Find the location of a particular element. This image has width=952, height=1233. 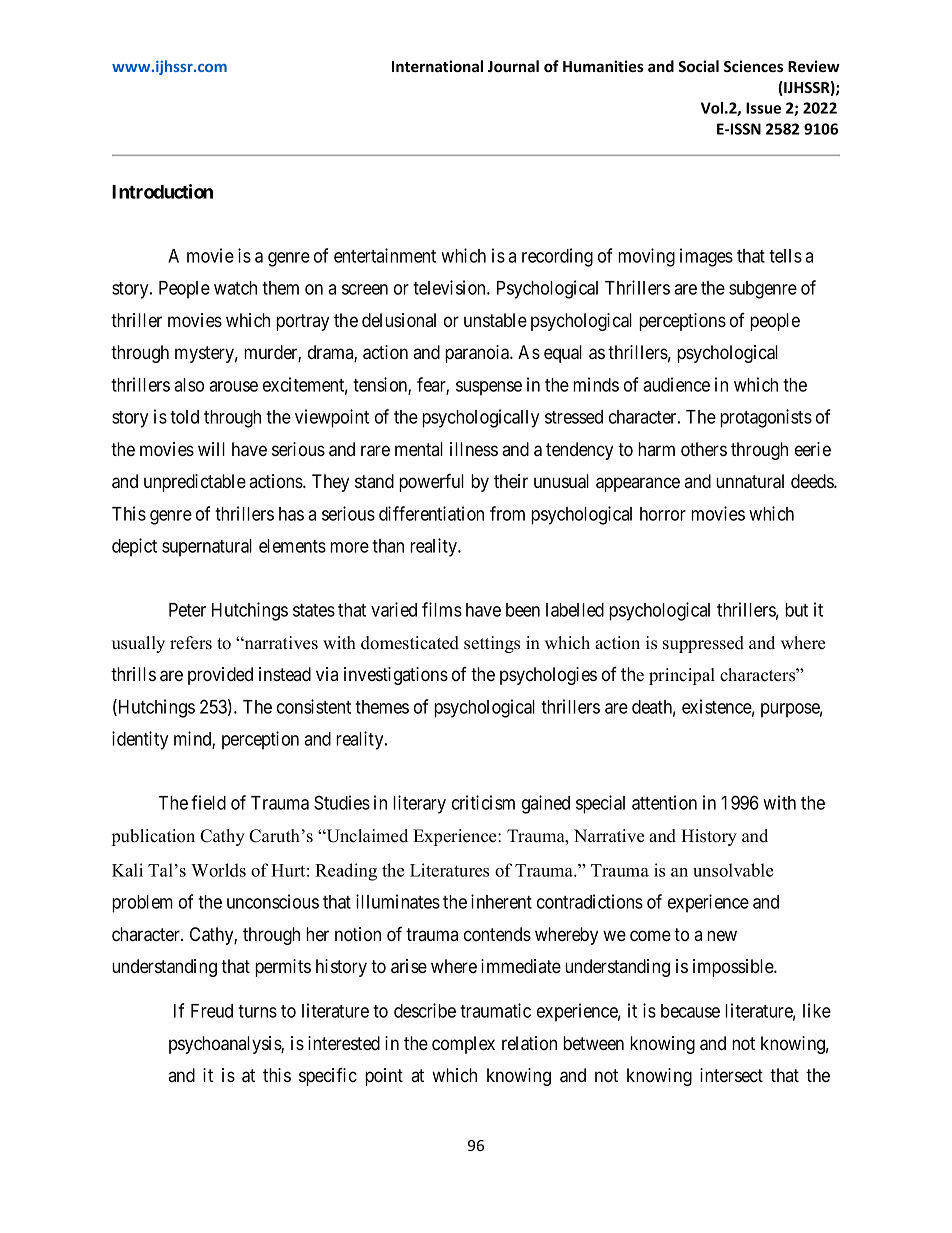

International is located at coordinates (437, 66).
